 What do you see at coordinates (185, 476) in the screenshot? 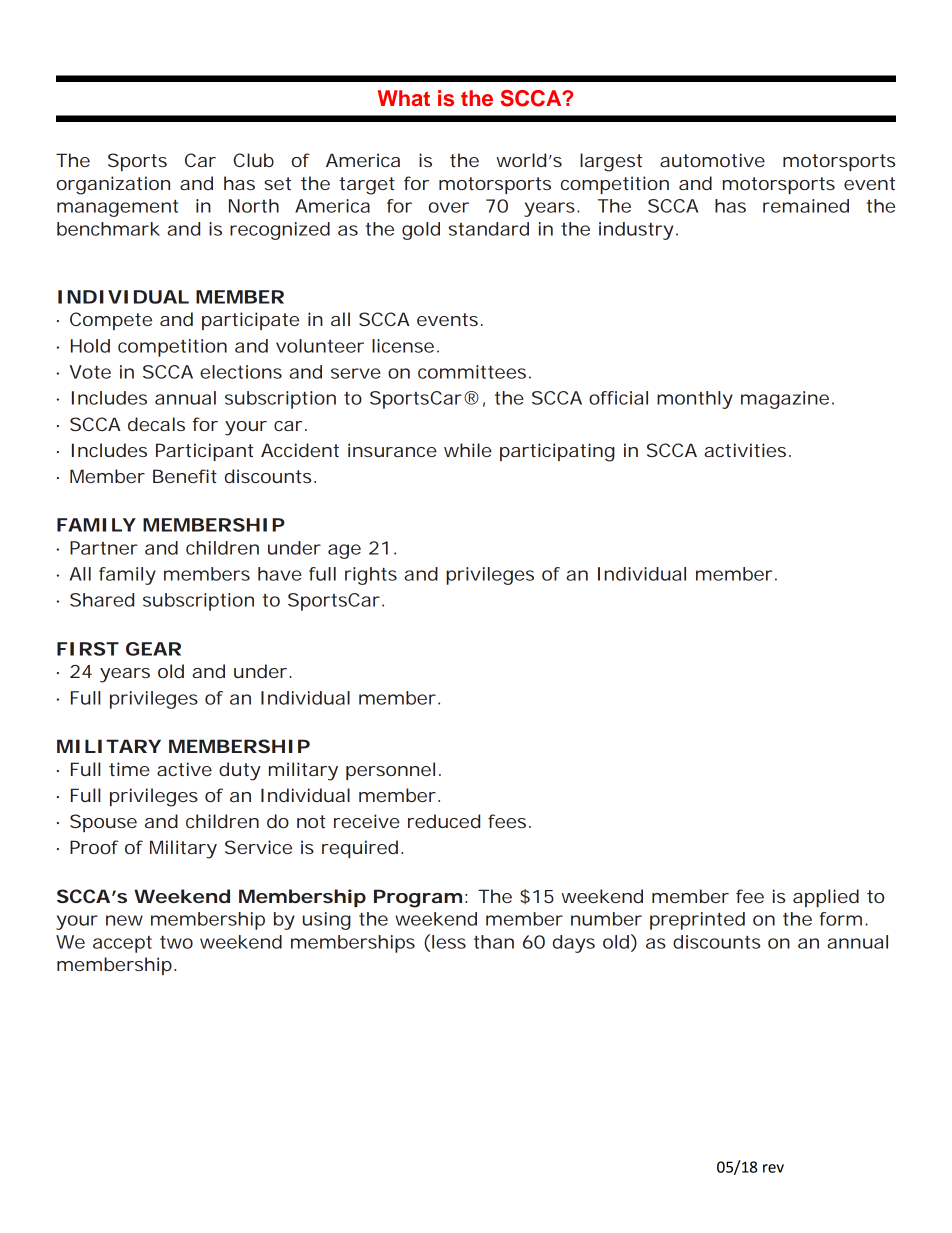
I see `Benefit` at bounding box center [185, 476].
